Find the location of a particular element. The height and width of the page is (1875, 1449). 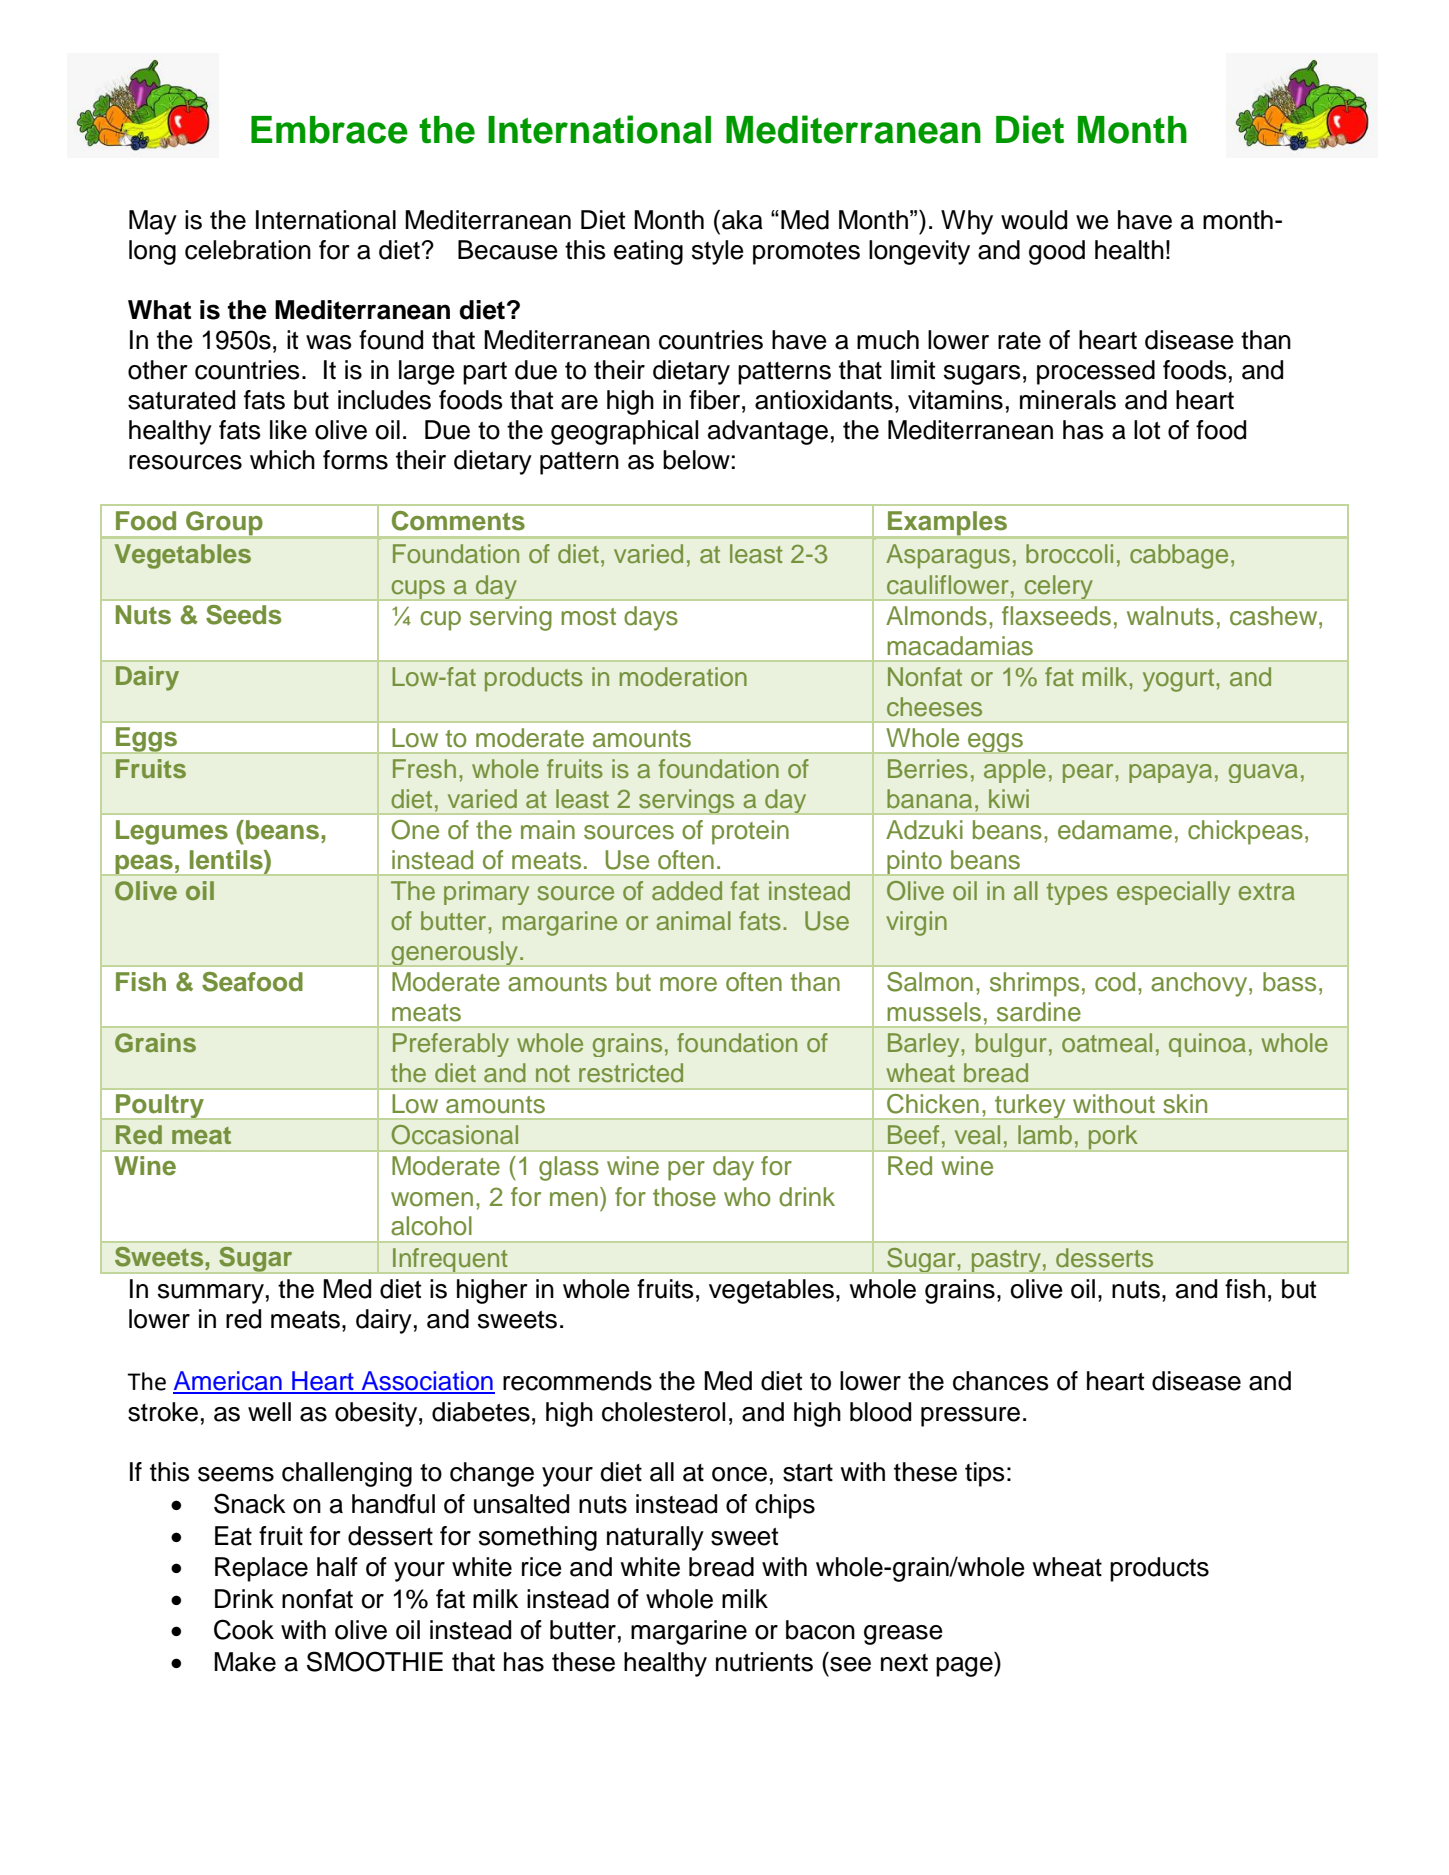

nutrients is located at coordinates (764, 1662).
